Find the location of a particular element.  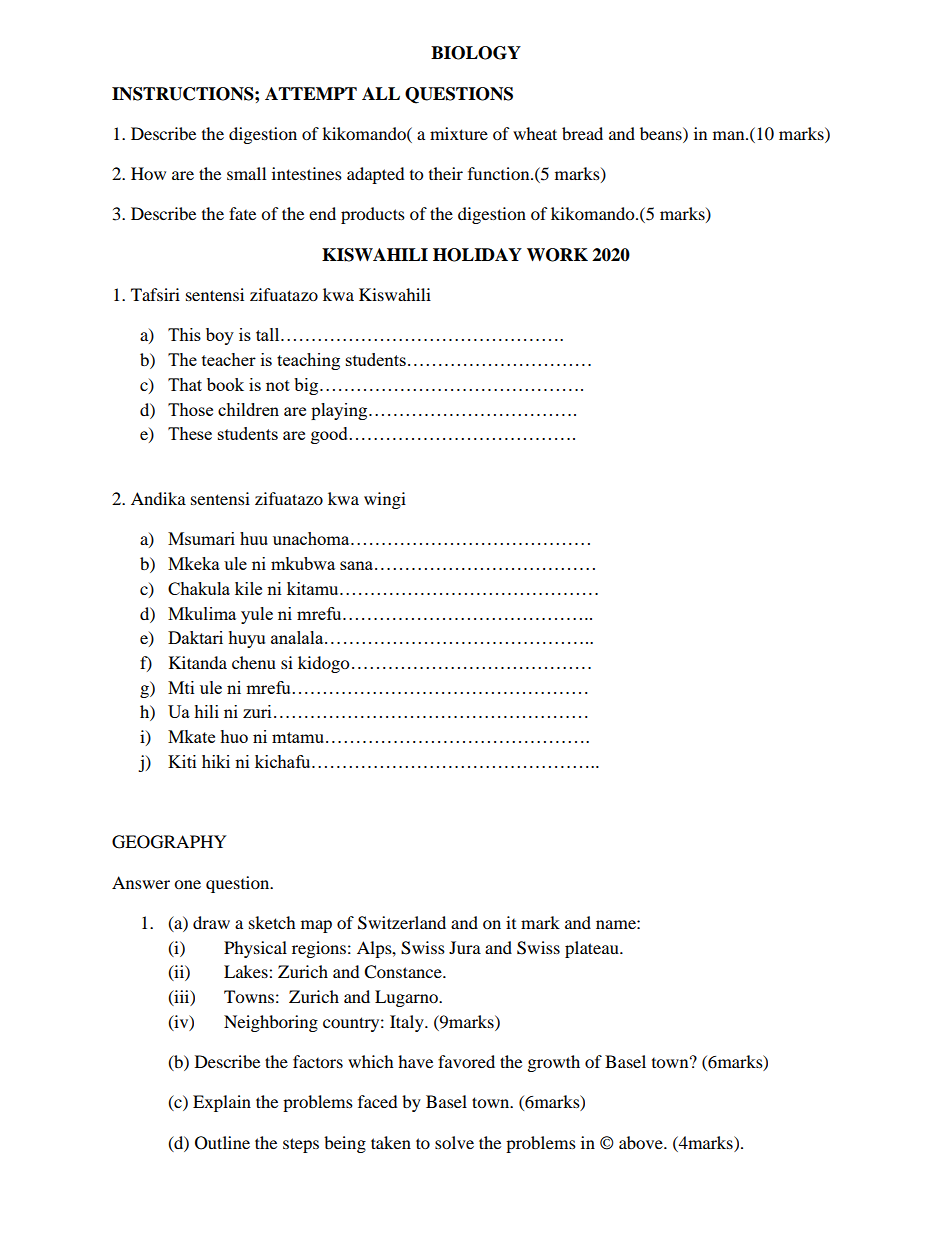

sana is located at coordinates (358, 565).
